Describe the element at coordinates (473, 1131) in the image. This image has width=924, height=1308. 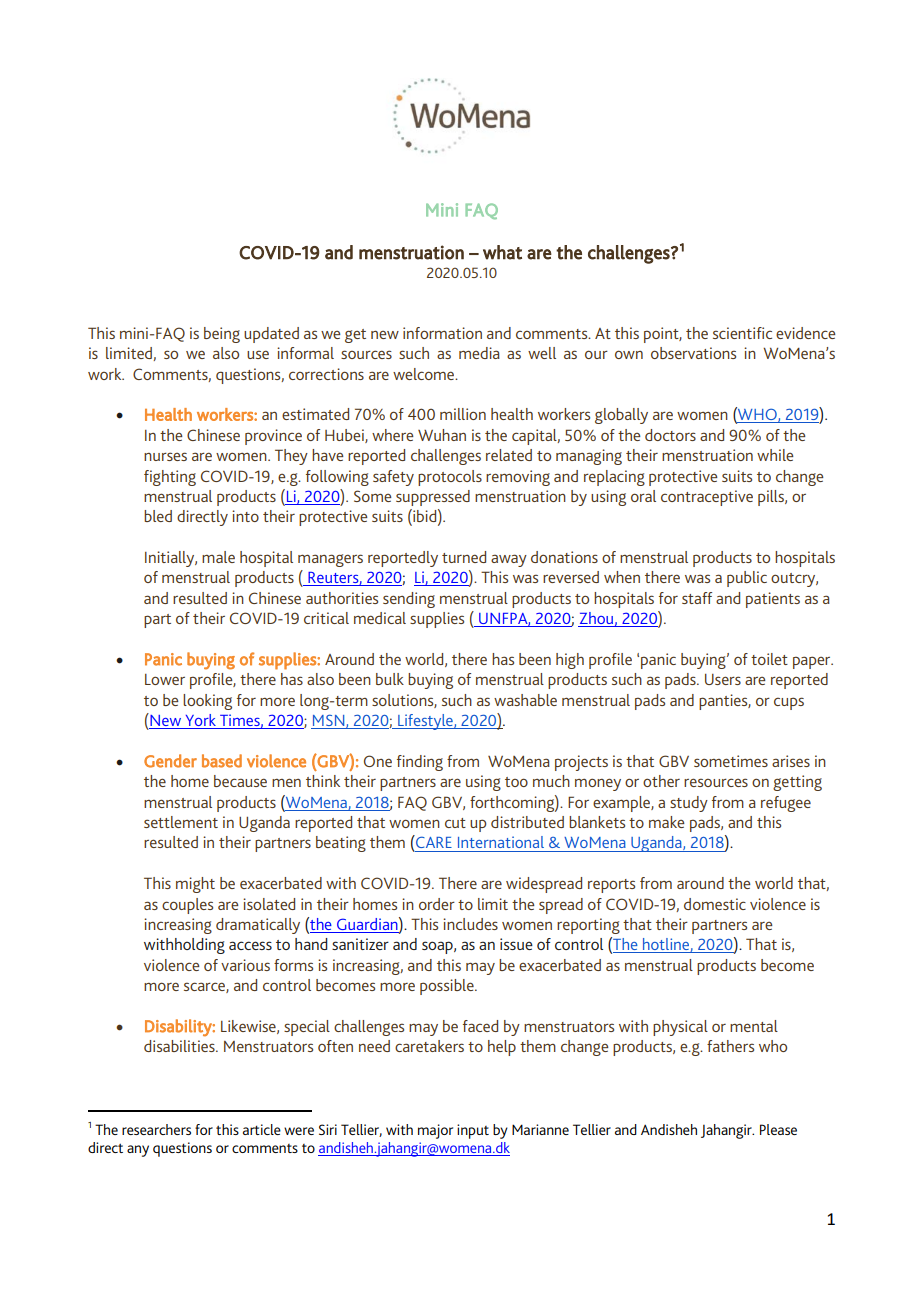
I see `input` at that location.
